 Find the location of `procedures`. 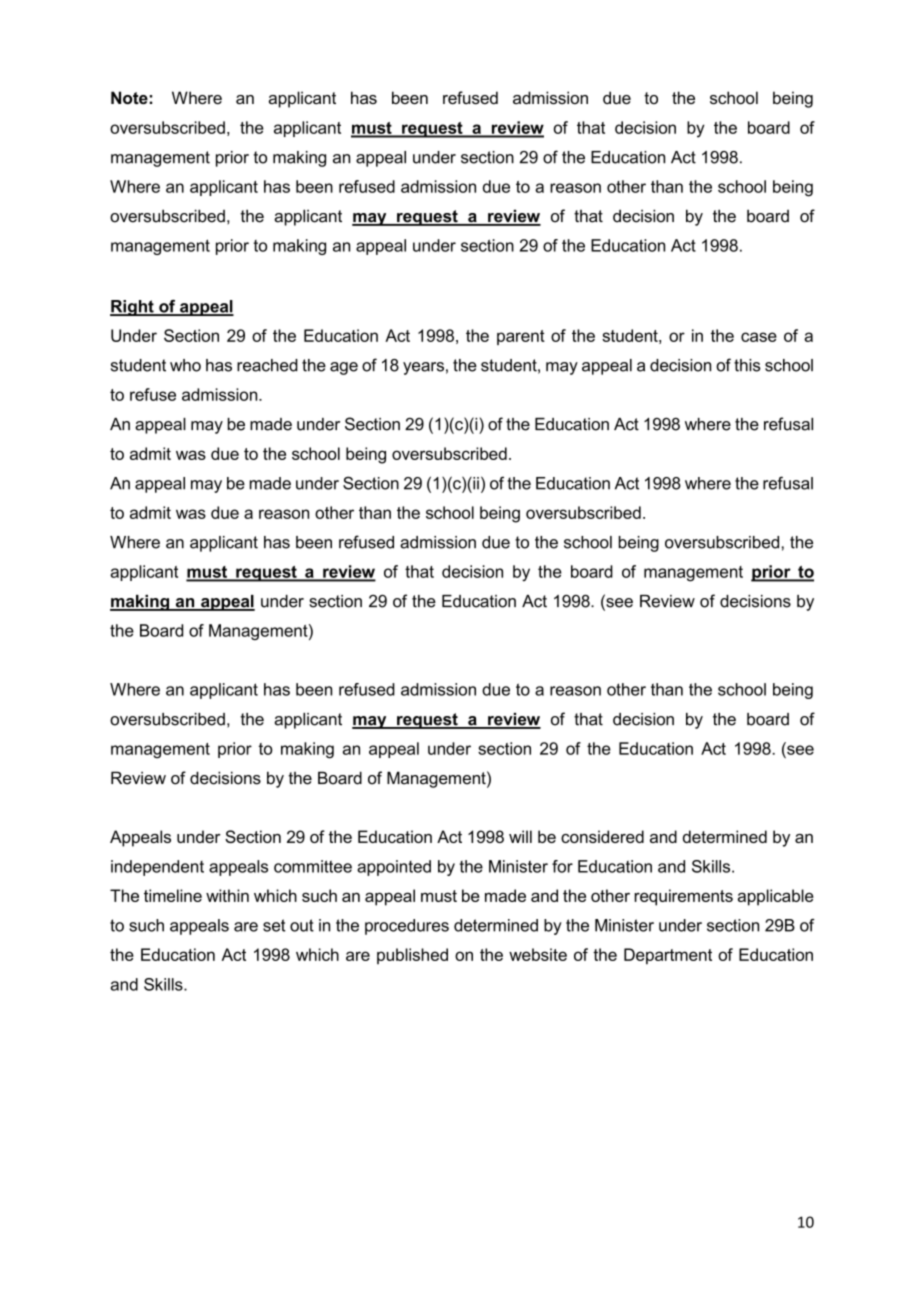

procedures is located at coordinates (407, 927).
